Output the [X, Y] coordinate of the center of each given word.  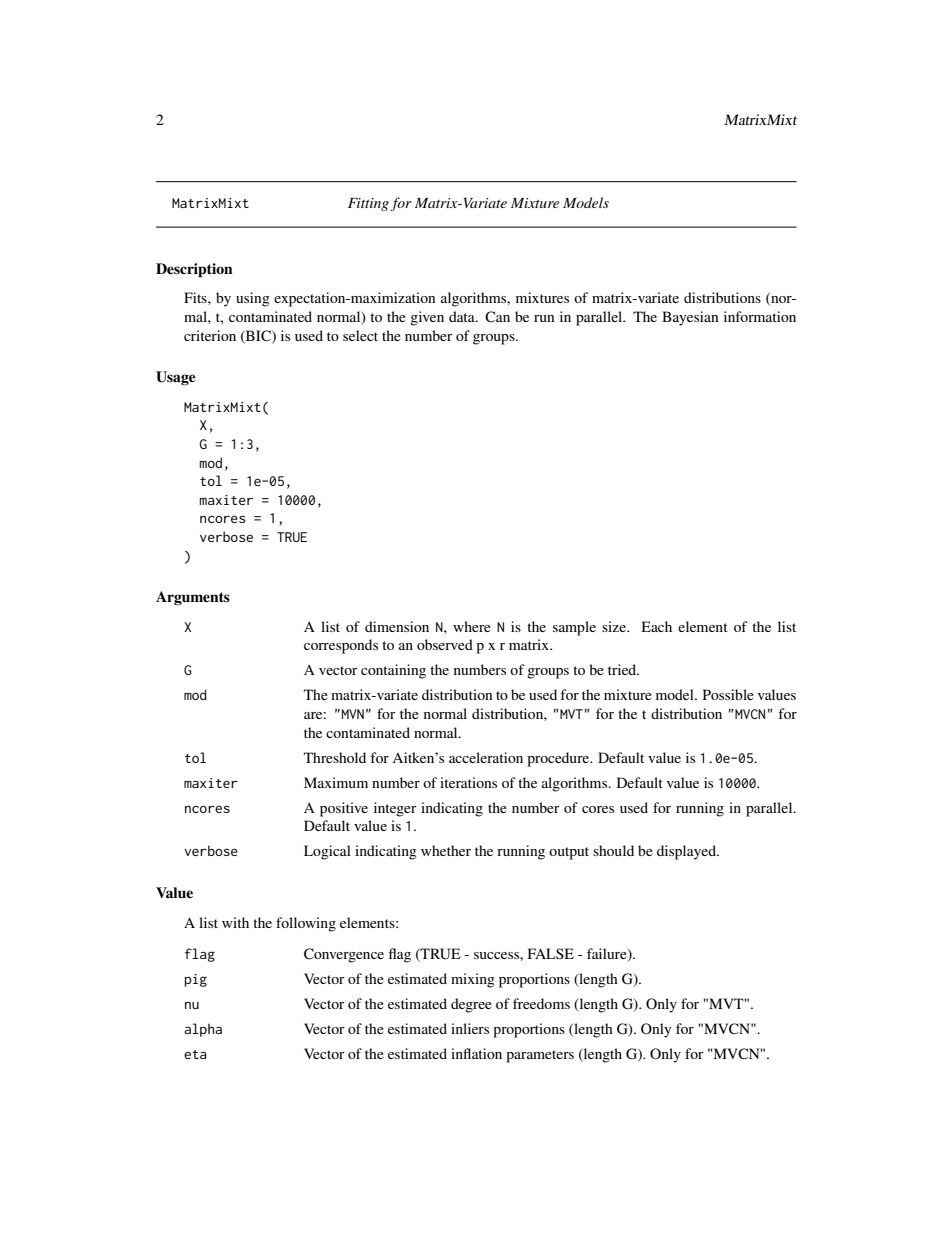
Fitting [368, 204]
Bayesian [690, 318]
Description [194, 270]
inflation [476, 1053]
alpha [203, 1030]
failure [608, 955]
